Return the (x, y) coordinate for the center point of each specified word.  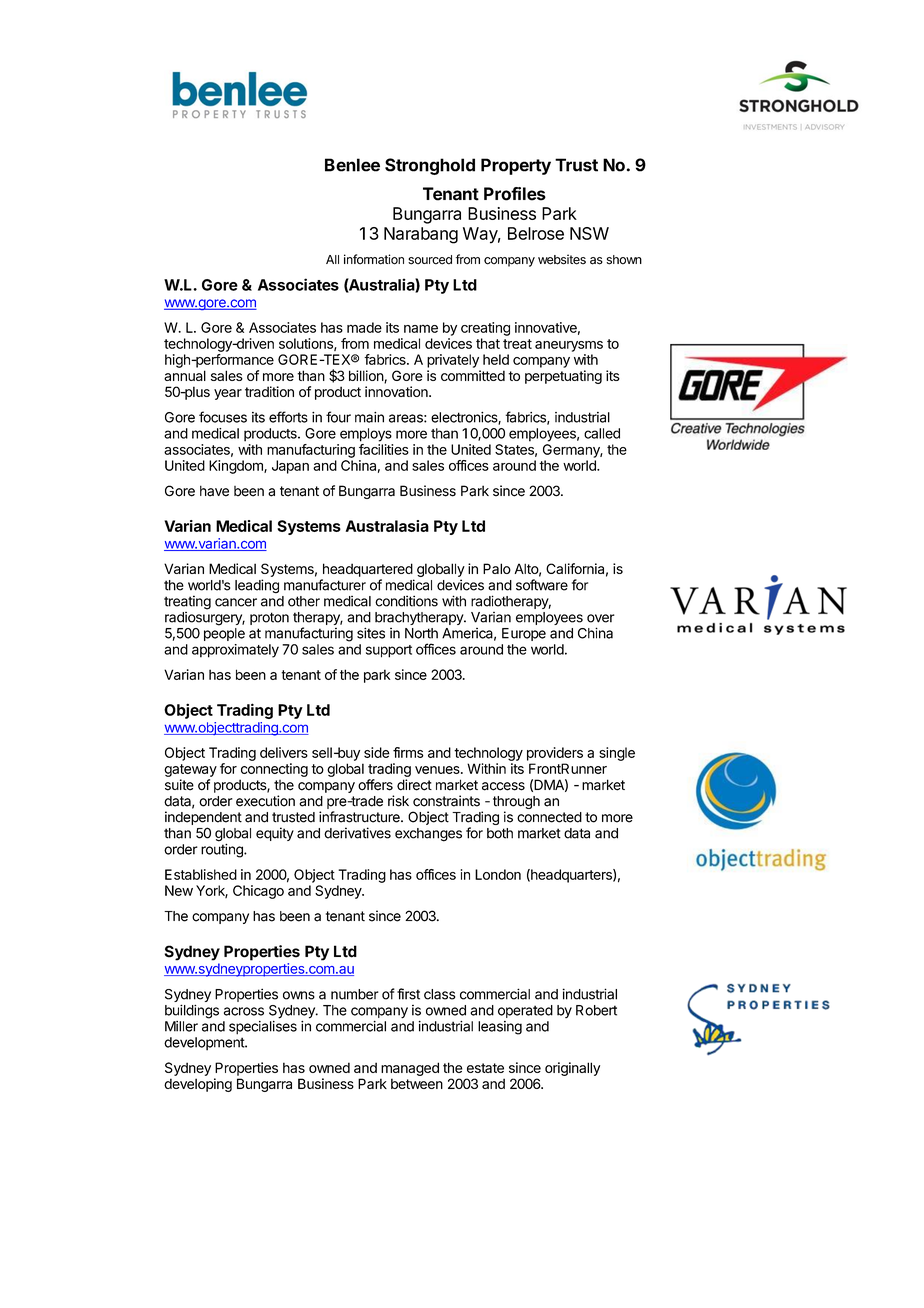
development (205, 1044)
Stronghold (430, 166)
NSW (589, 233)
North (421, 633)
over (601, 618)
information (374, 259)
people (224, 634)
